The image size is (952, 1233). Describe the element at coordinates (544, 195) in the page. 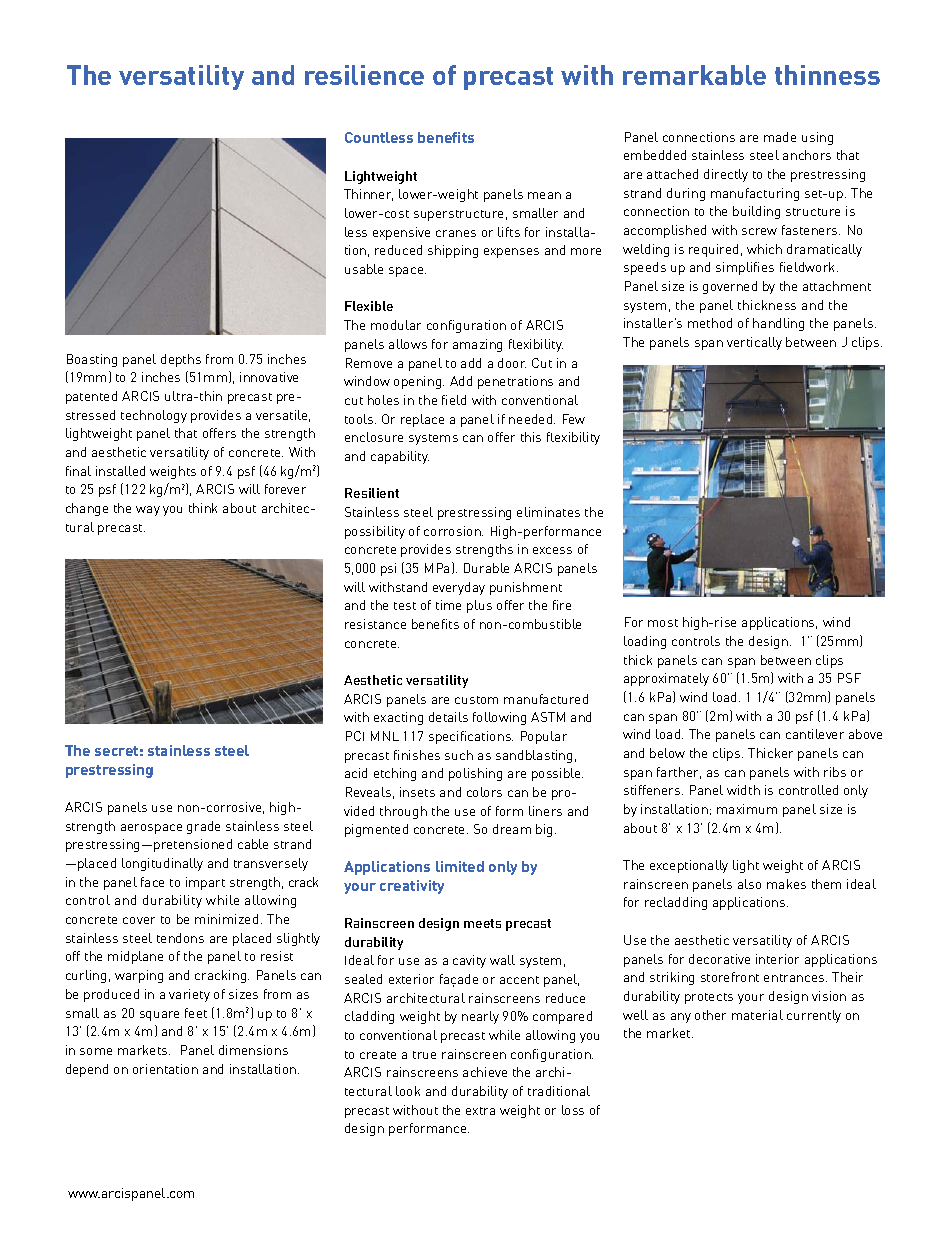

I see `mean` at that location.
